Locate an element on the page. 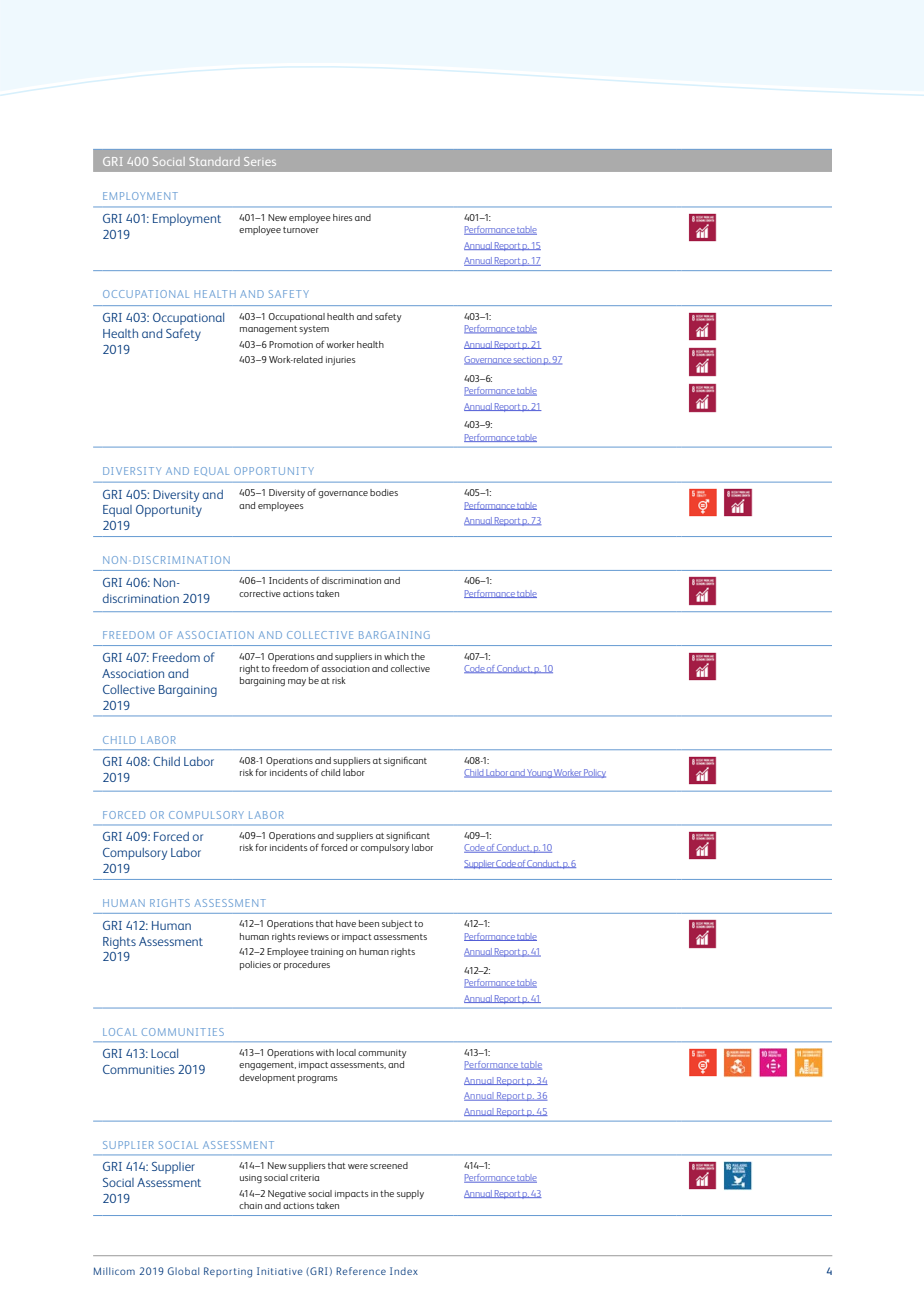 The height and width of the image is (1308, 924). chain is located at coordinates (250, 1205).
